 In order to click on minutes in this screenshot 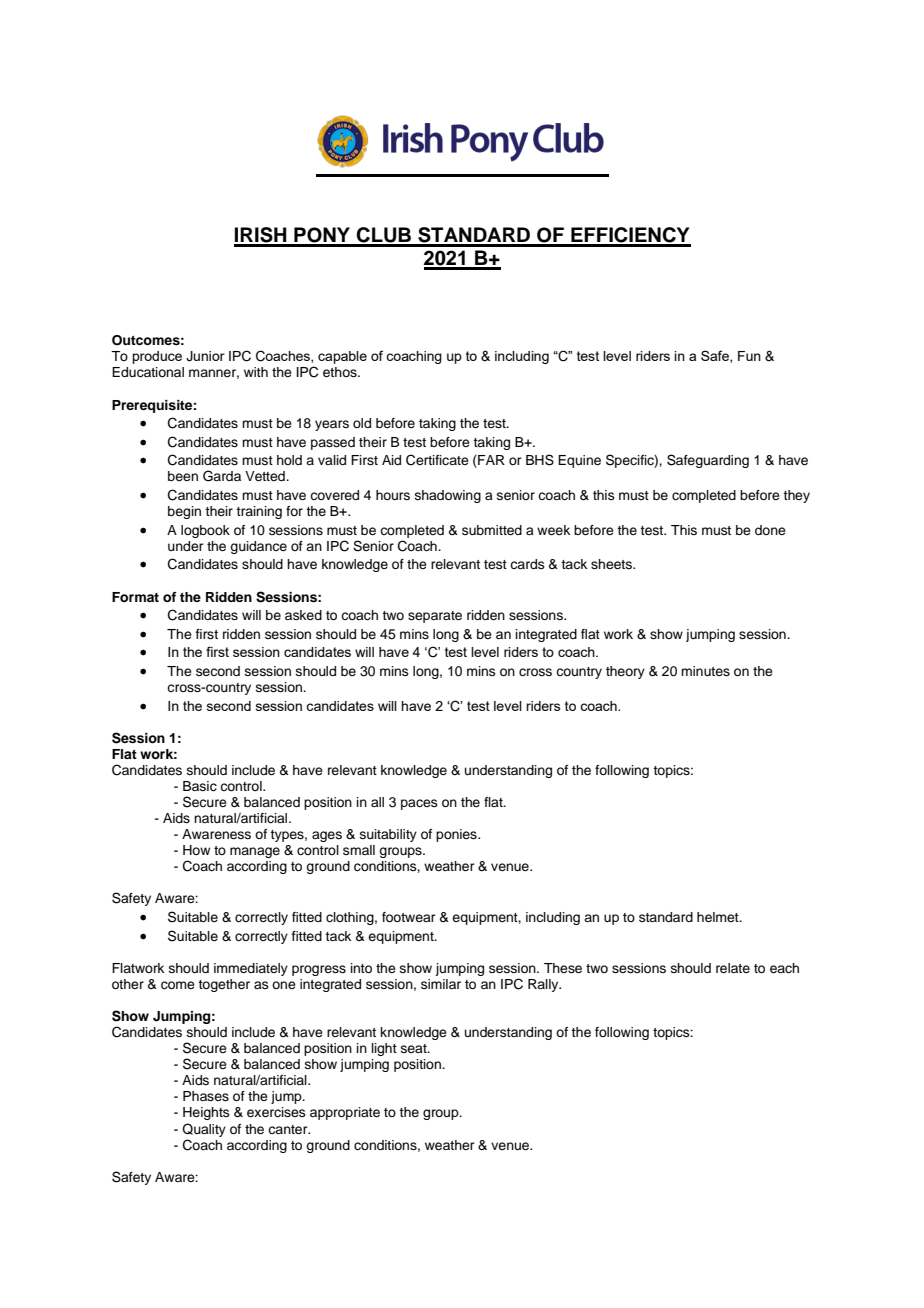, I will do `click(705, 671)`.
